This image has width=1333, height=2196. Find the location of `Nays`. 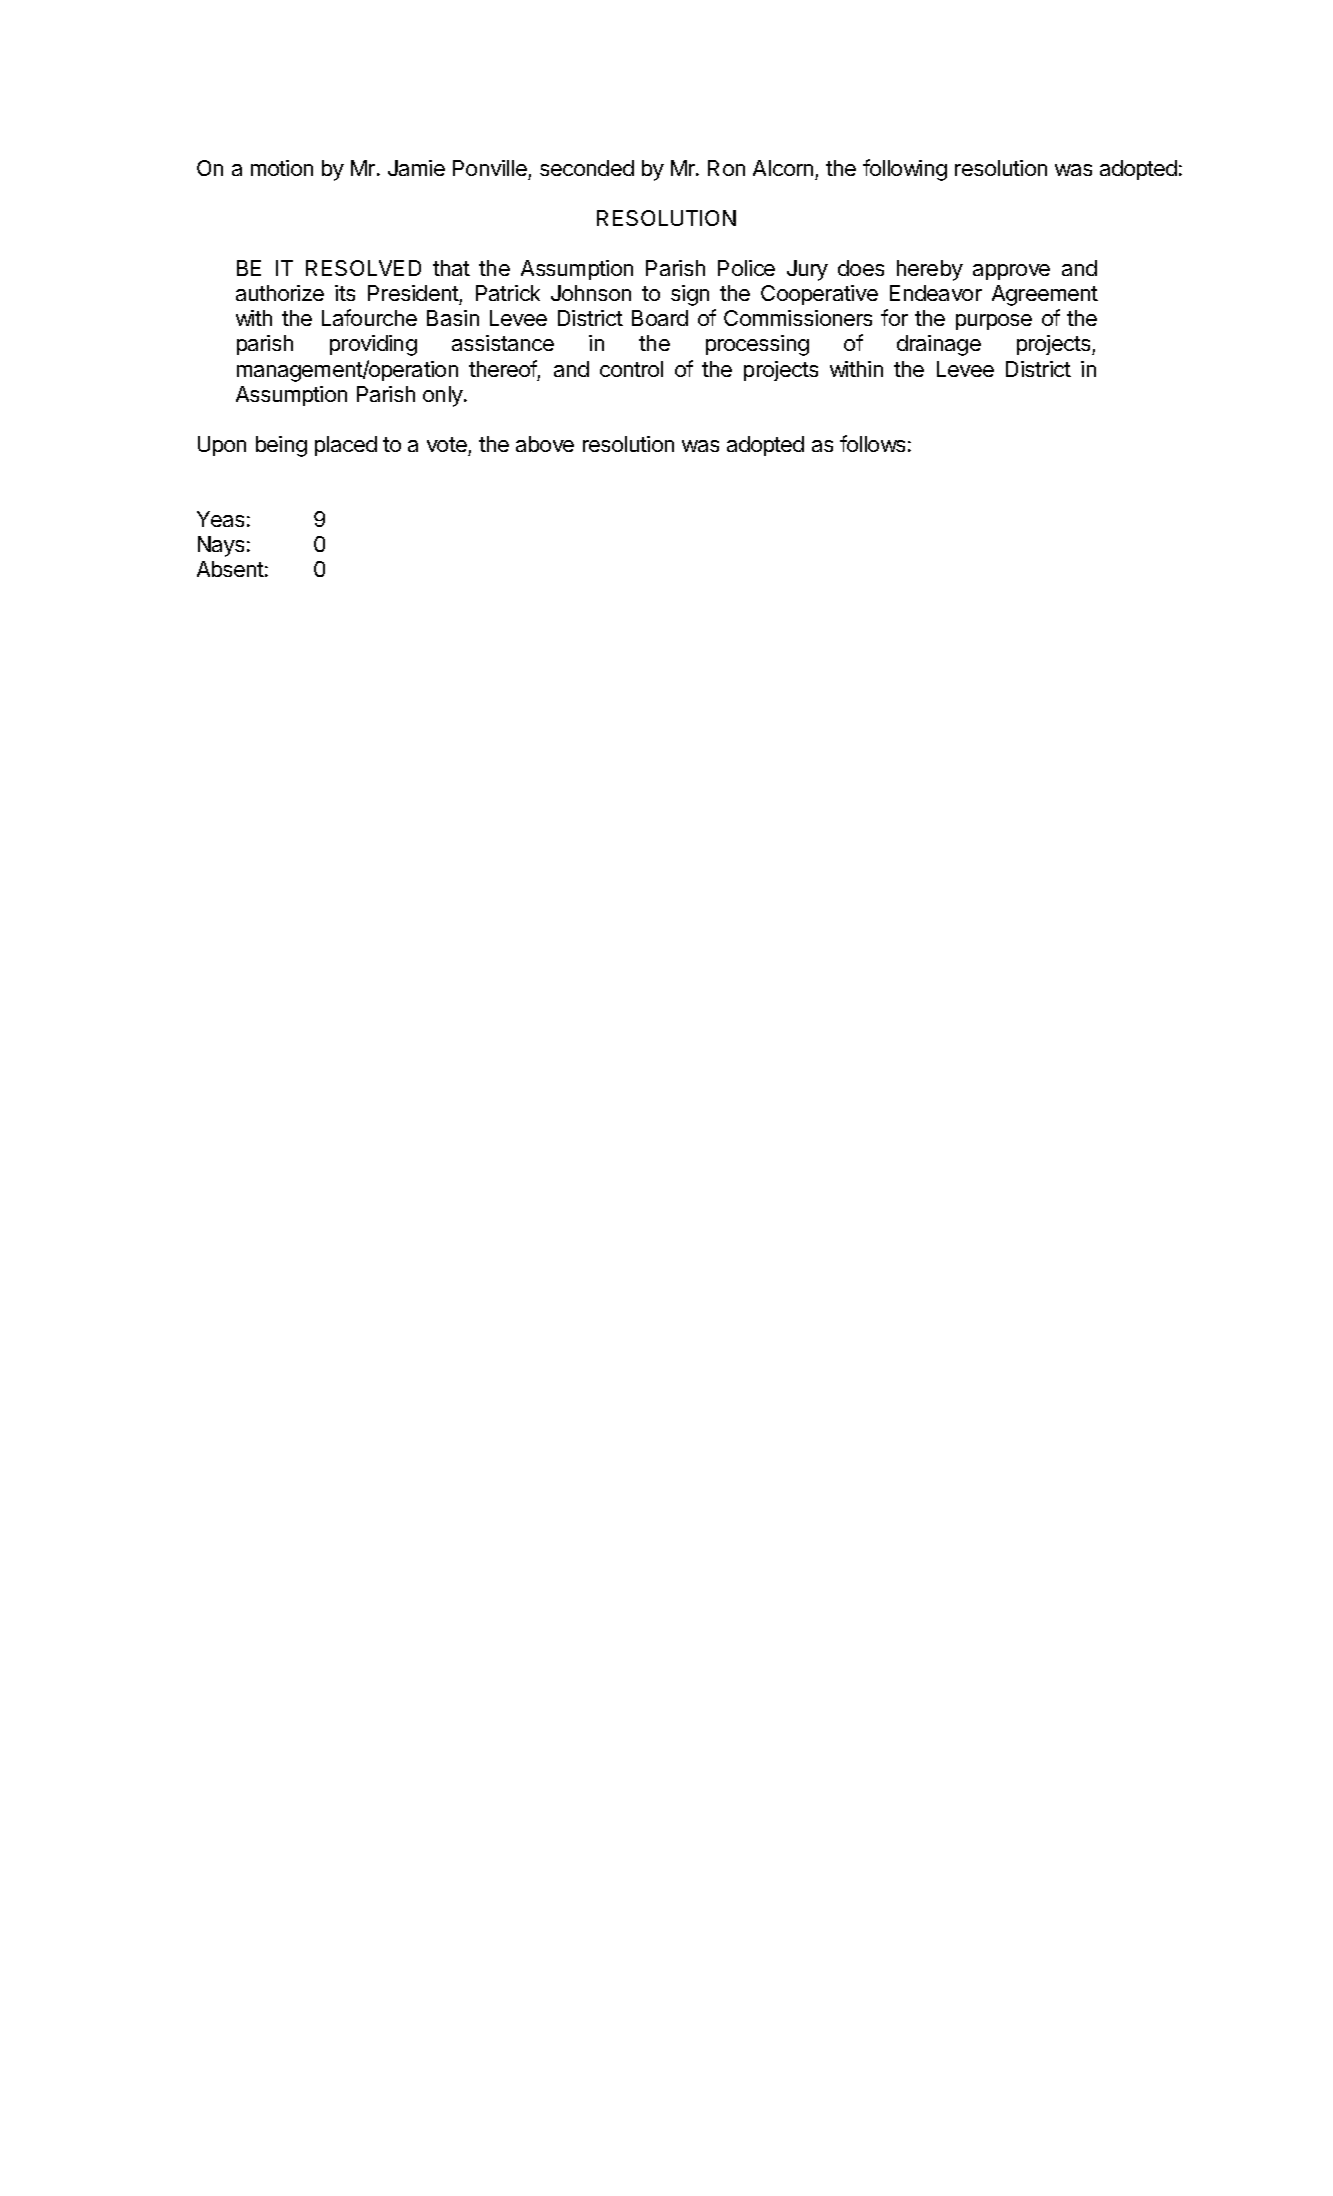

Nays is located at coordinates (221, 546).
